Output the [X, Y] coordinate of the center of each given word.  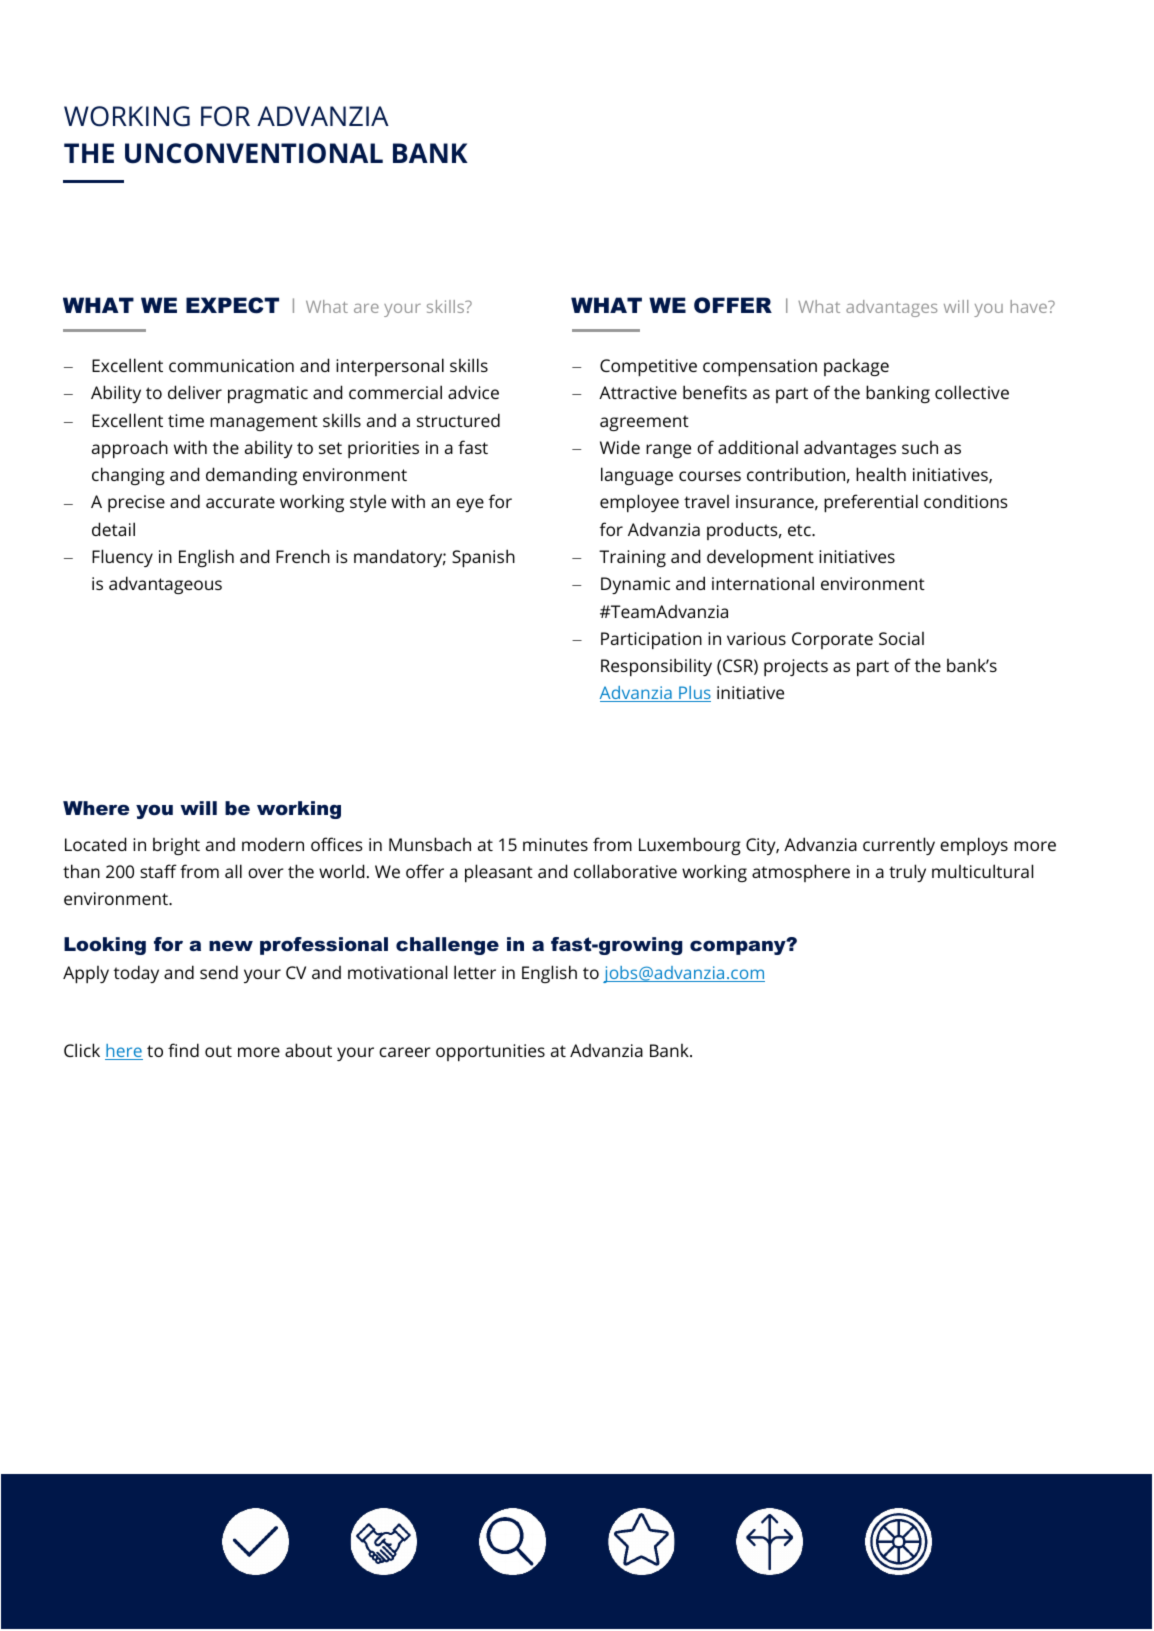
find [183, 1050]
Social [901, 638]
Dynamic [635, 585]
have [1029, 306]
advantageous [165, 585]
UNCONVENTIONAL [254, 153]
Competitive [648, 367]
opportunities [490, 1052]
